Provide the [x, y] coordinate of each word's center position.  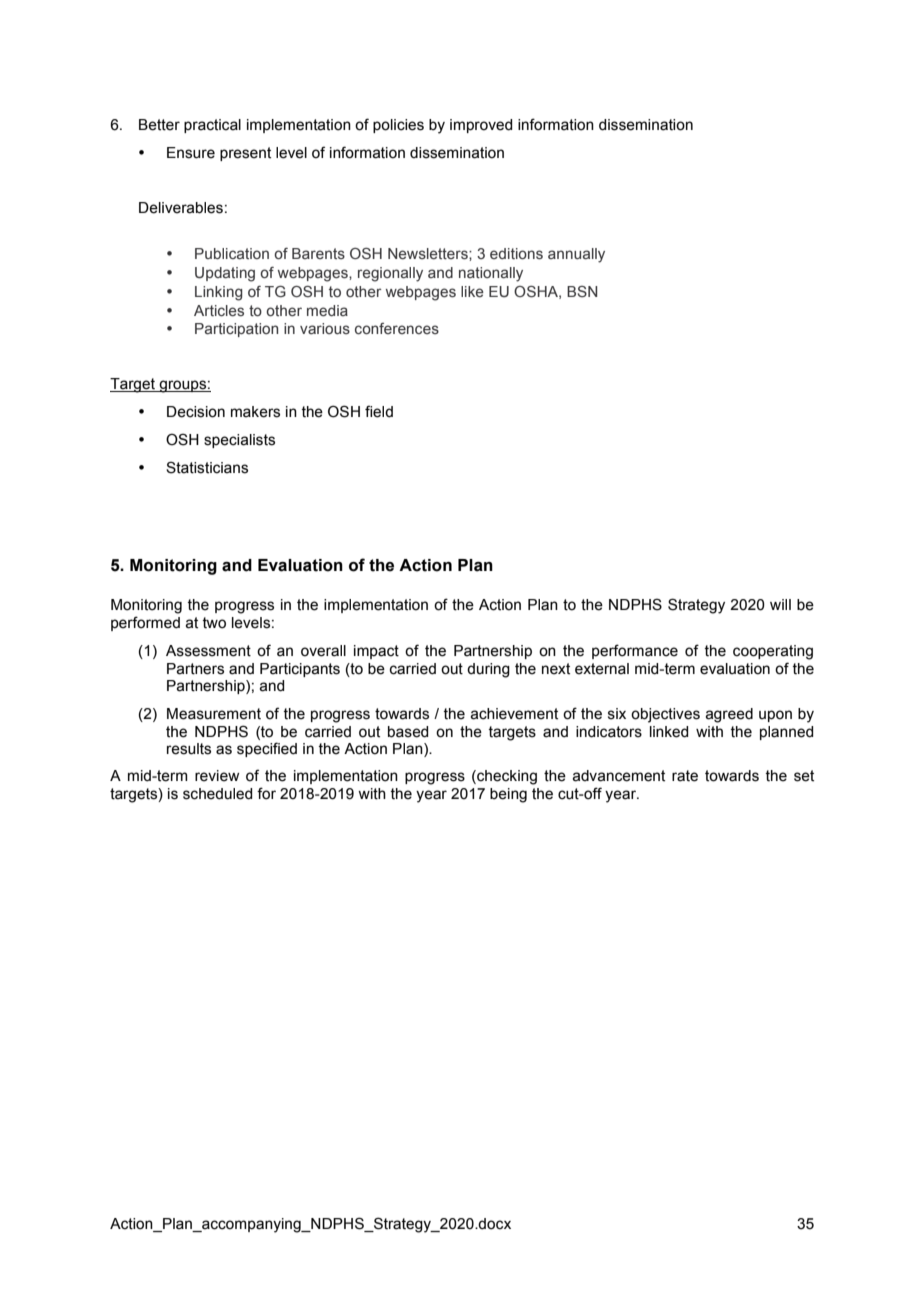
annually [576, 255]
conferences [397, 329]
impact [376, 652]
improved [481, 126]
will [780, 604]
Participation [236, 330]
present [245, 154]
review [217, 776]
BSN [582, 292]
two [214, 623]
